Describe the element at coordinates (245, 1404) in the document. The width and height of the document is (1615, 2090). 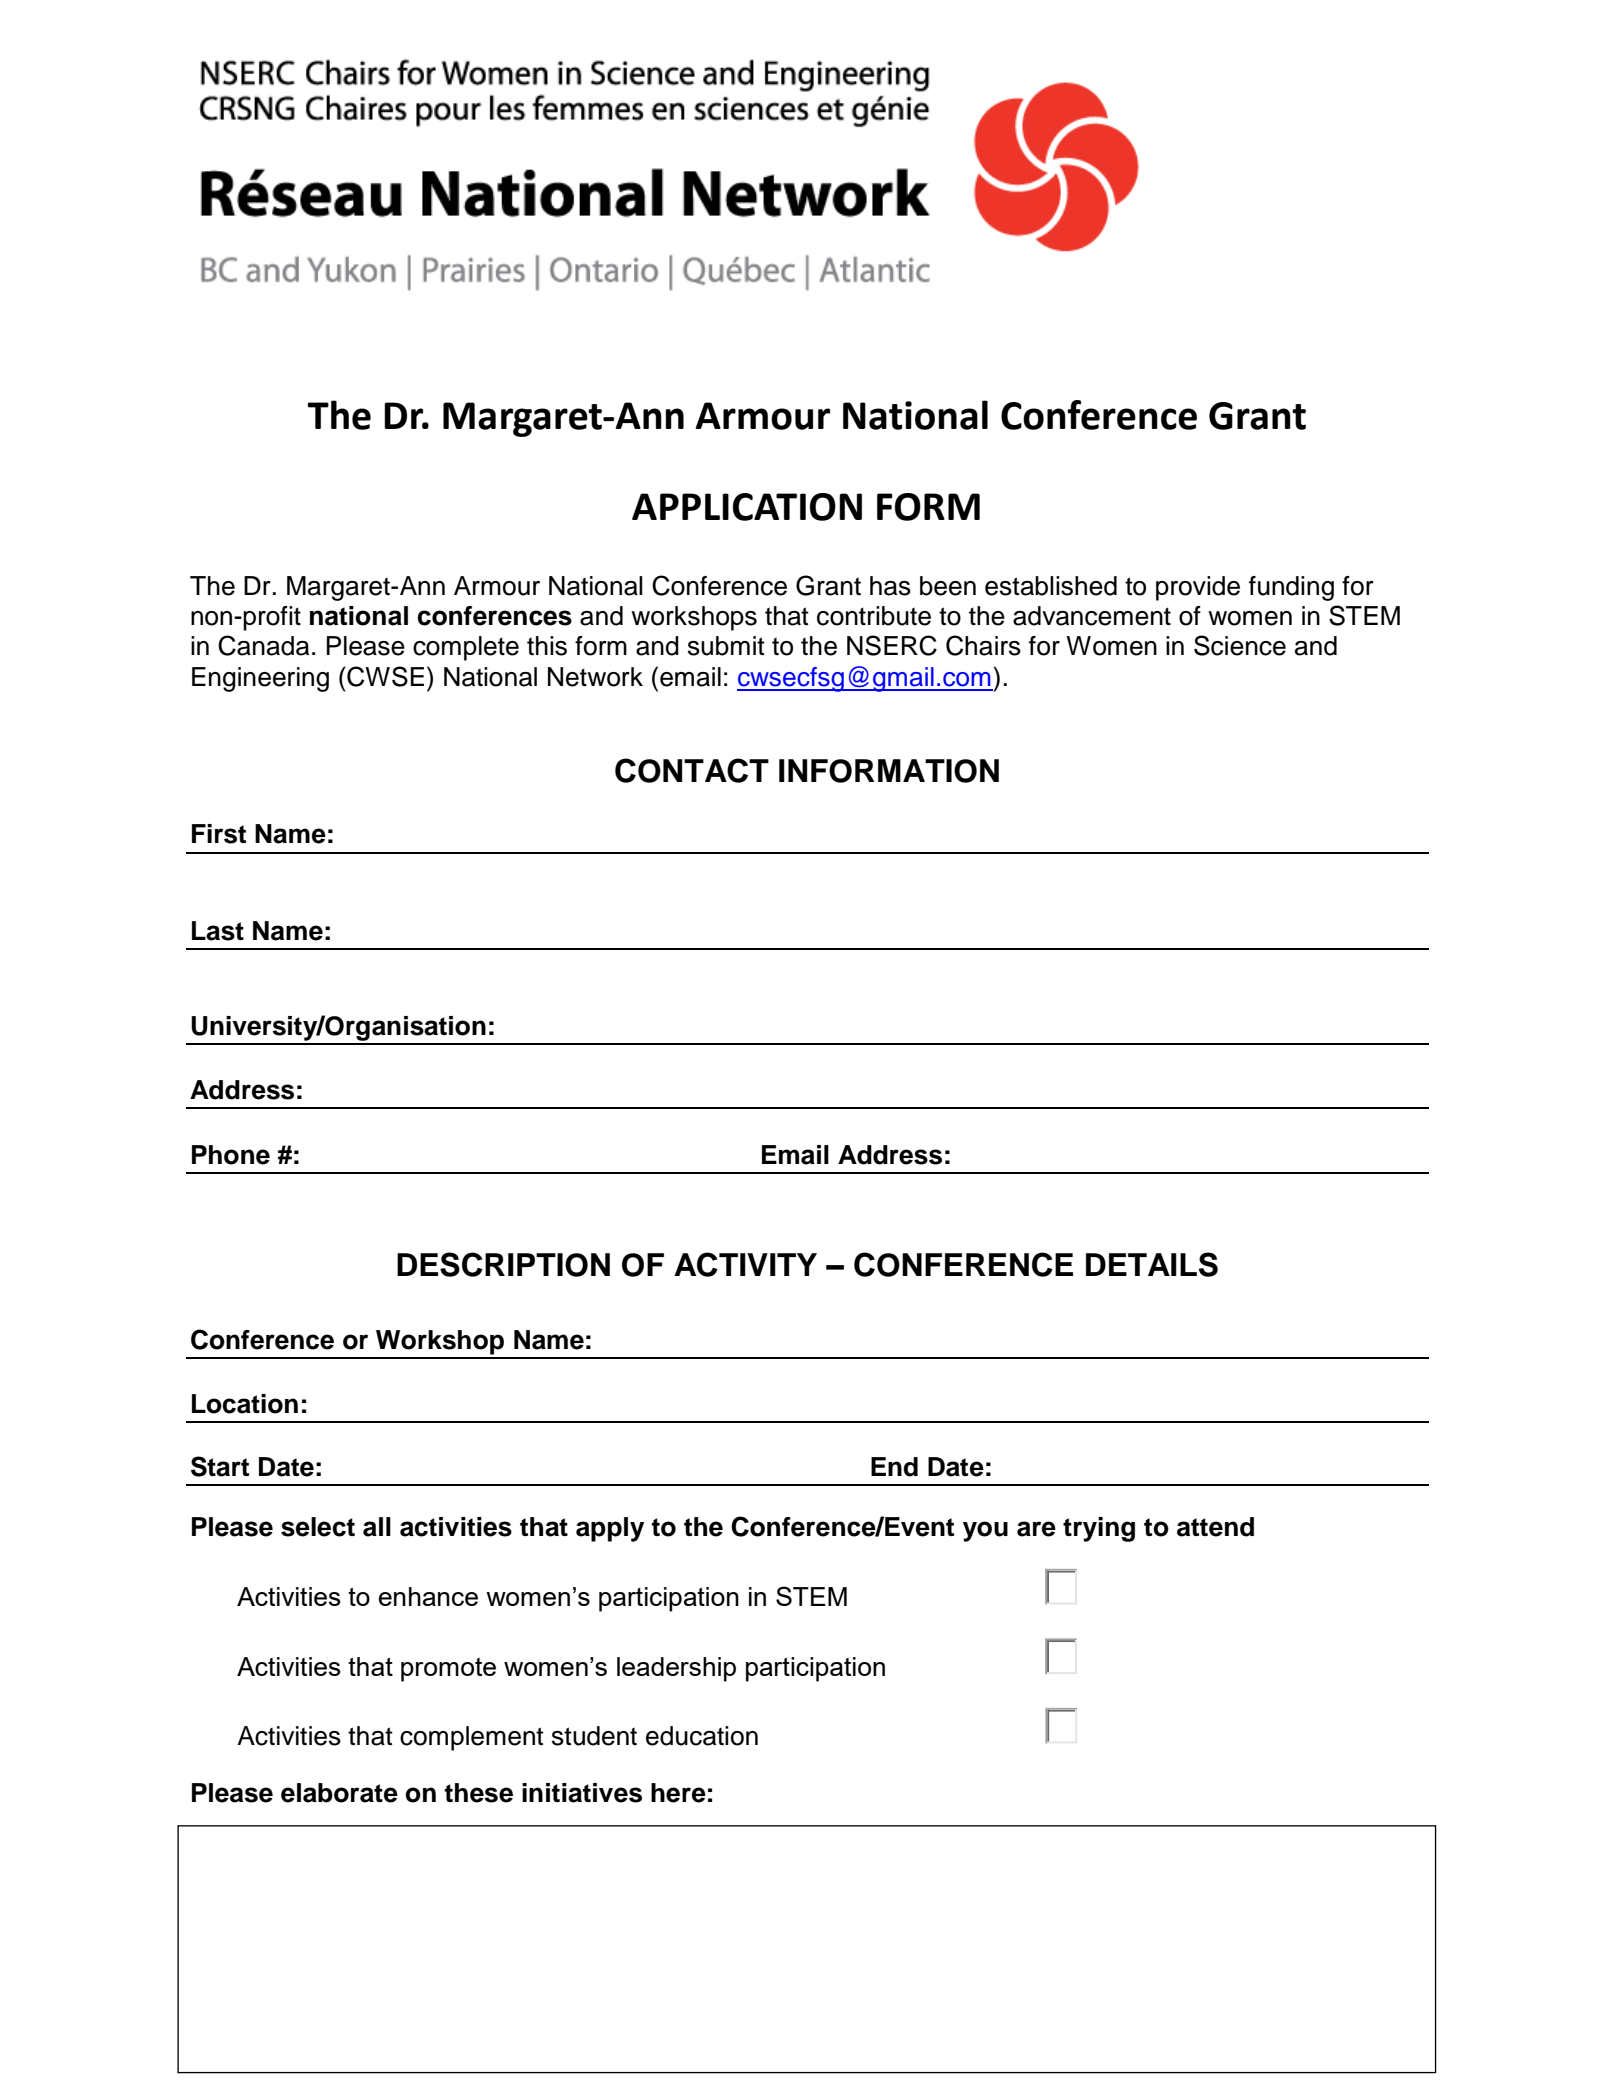
I see `Location` at that location.
